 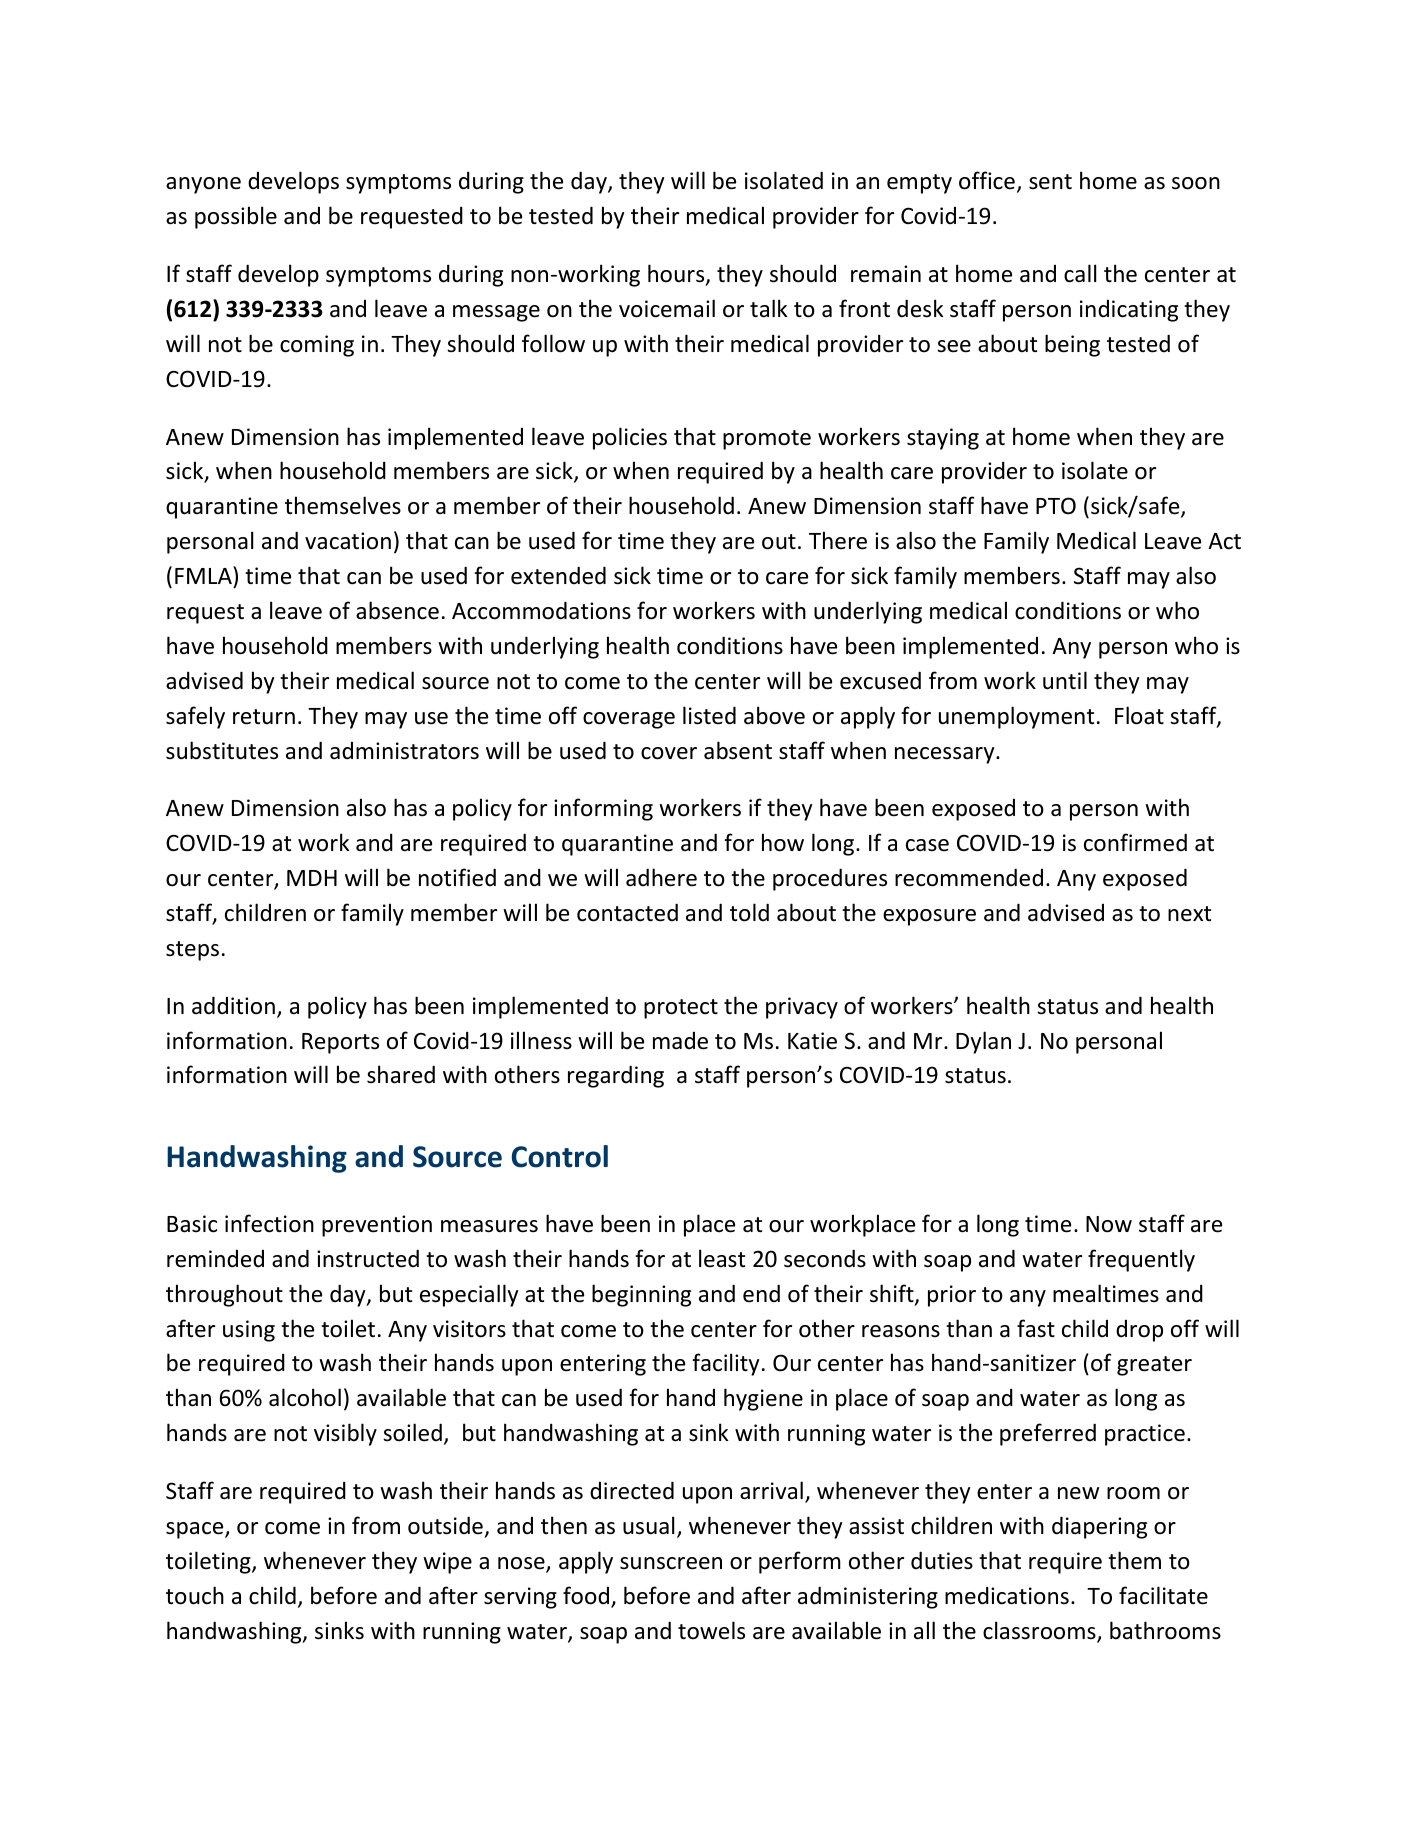 I want to click on touch, so click(x=195, y=1595).
